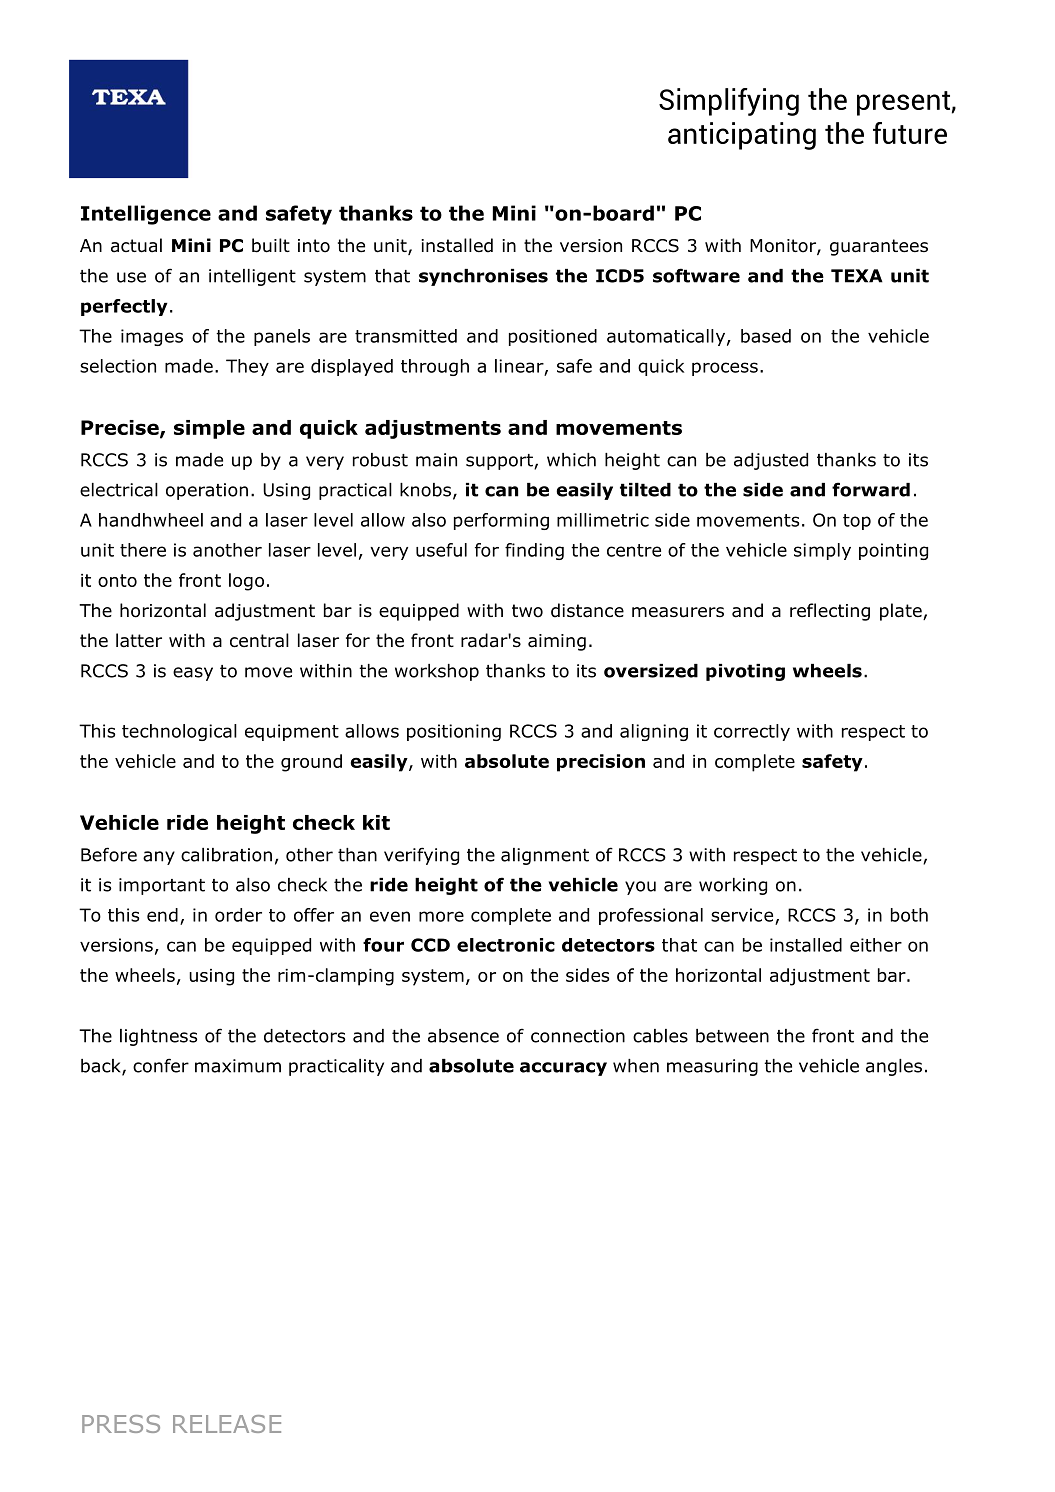  I want to click on adjusted, so click(771, 461).
